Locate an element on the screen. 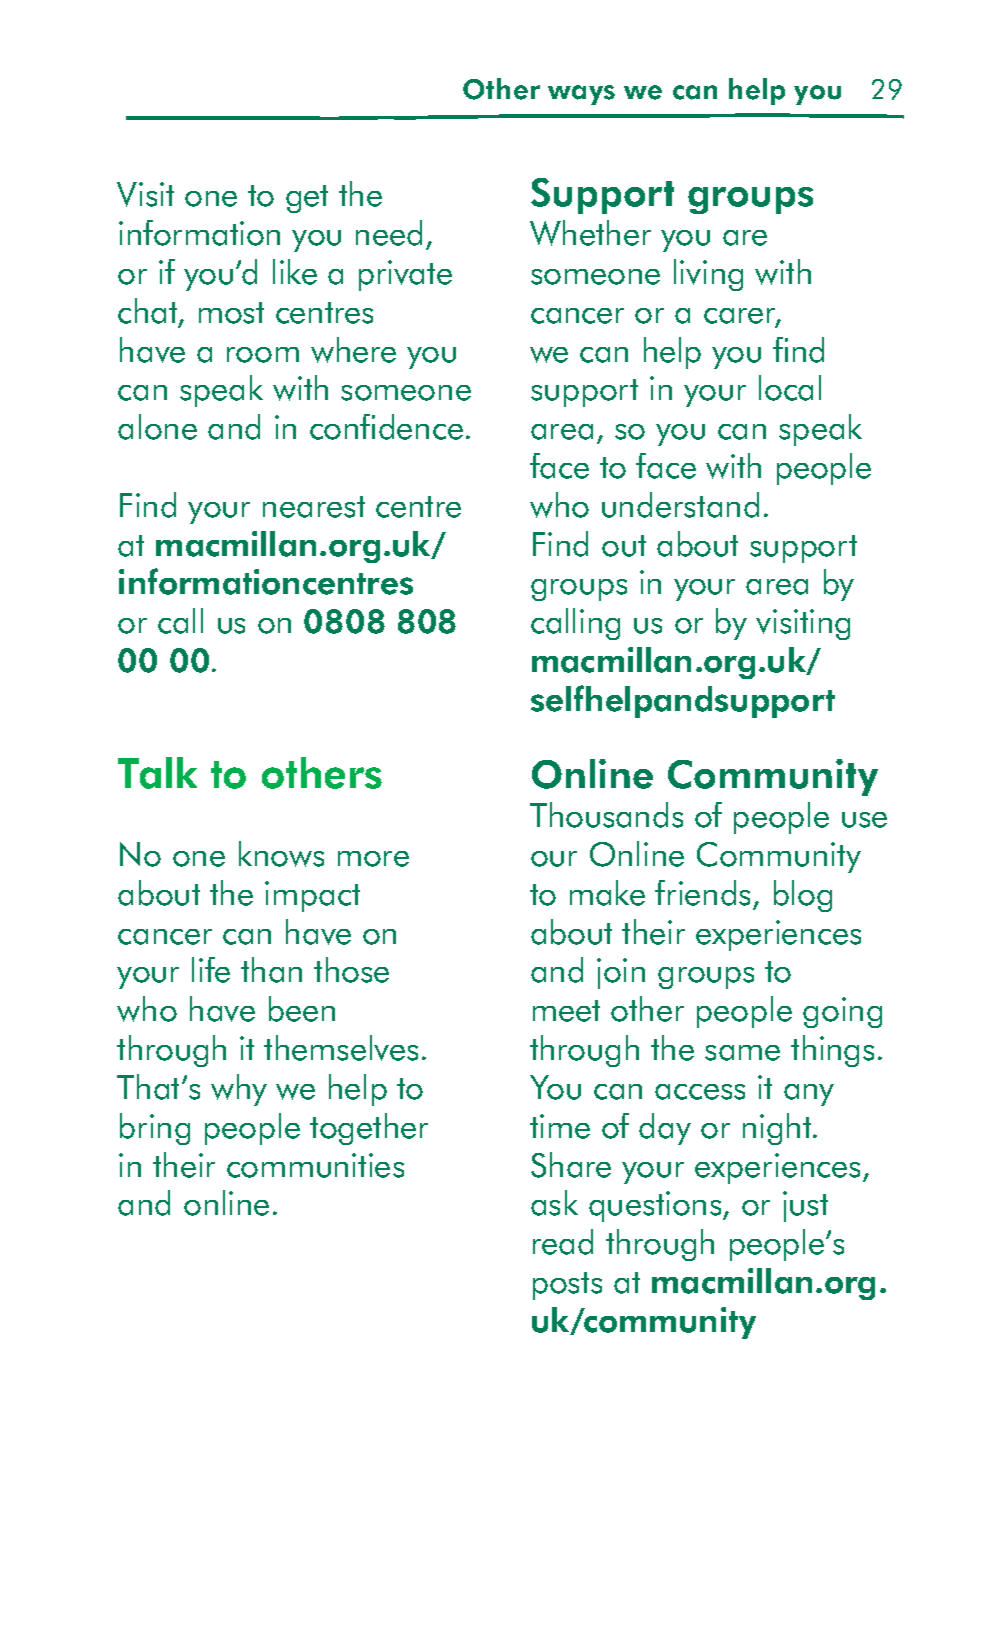  Talk is located at coordinates (157, 773).
